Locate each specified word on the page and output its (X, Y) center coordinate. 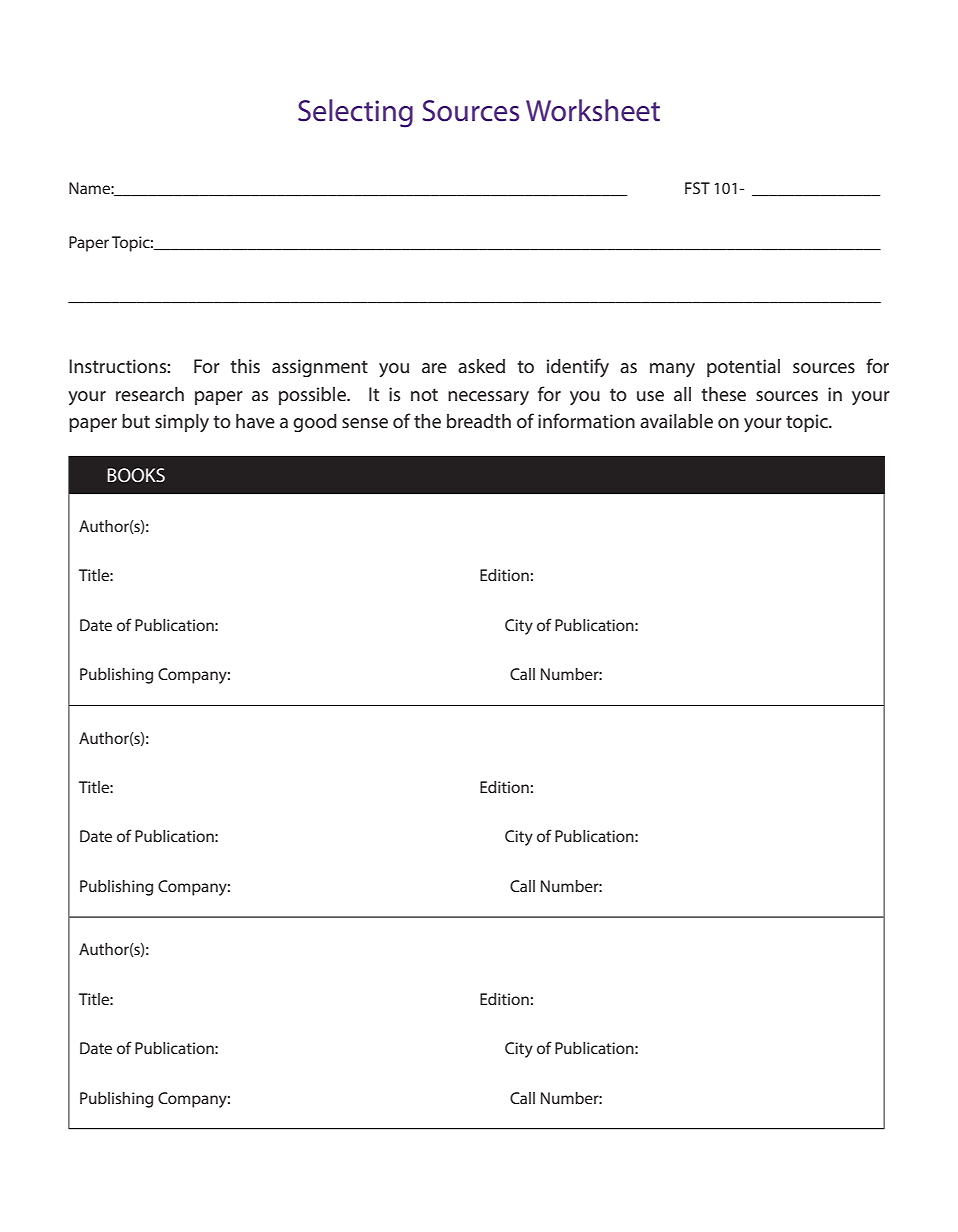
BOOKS (136, 475)
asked (481, 366)
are (434, 368)
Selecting (355, 113)
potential (743, 368)
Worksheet (593, 110)
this (245, 366)
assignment (320, 368)
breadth (479, 421)
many (672, 370)
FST (697, 188)
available (676, 421)
